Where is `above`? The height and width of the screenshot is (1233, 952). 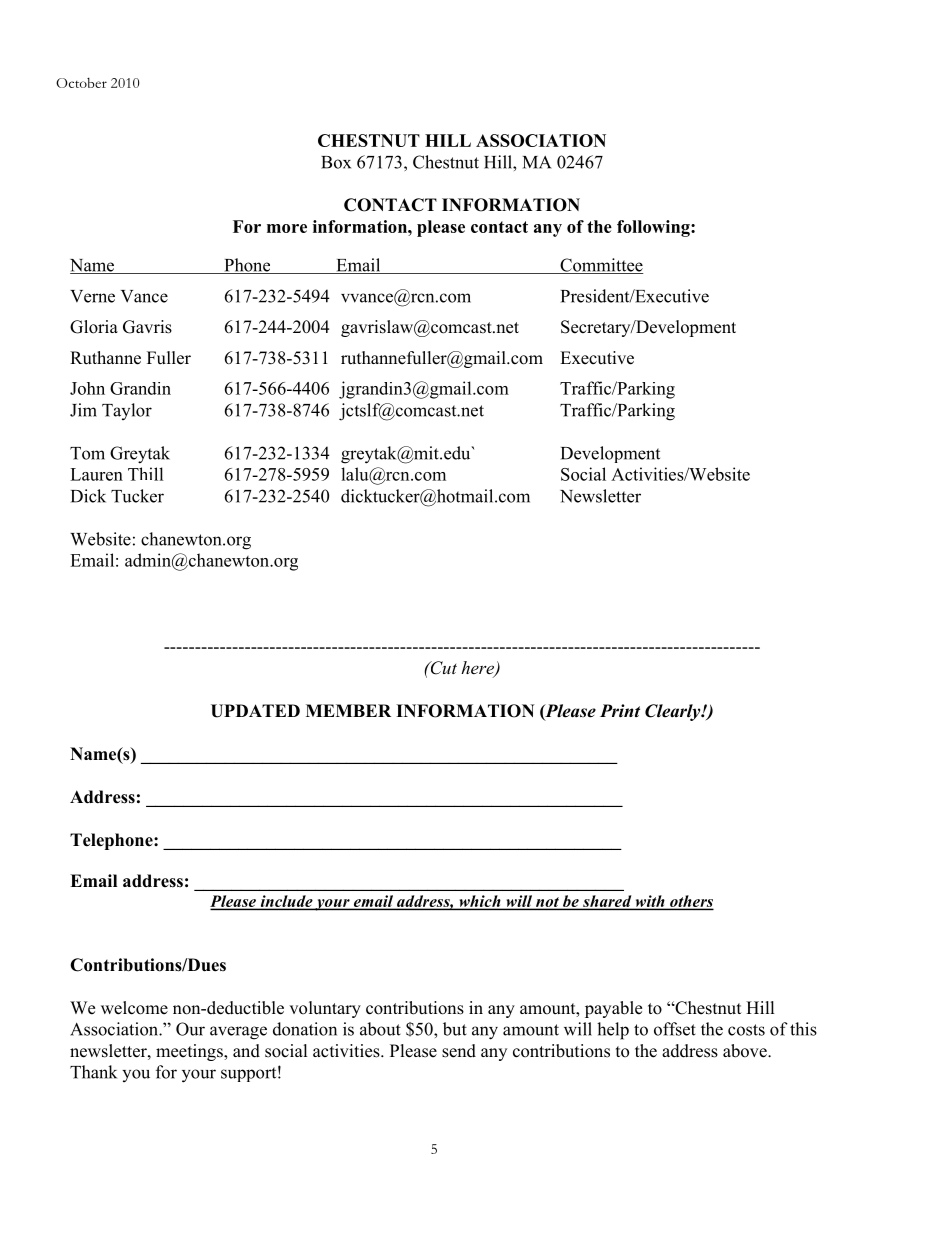 above is located at coordinates (746, 1051).
